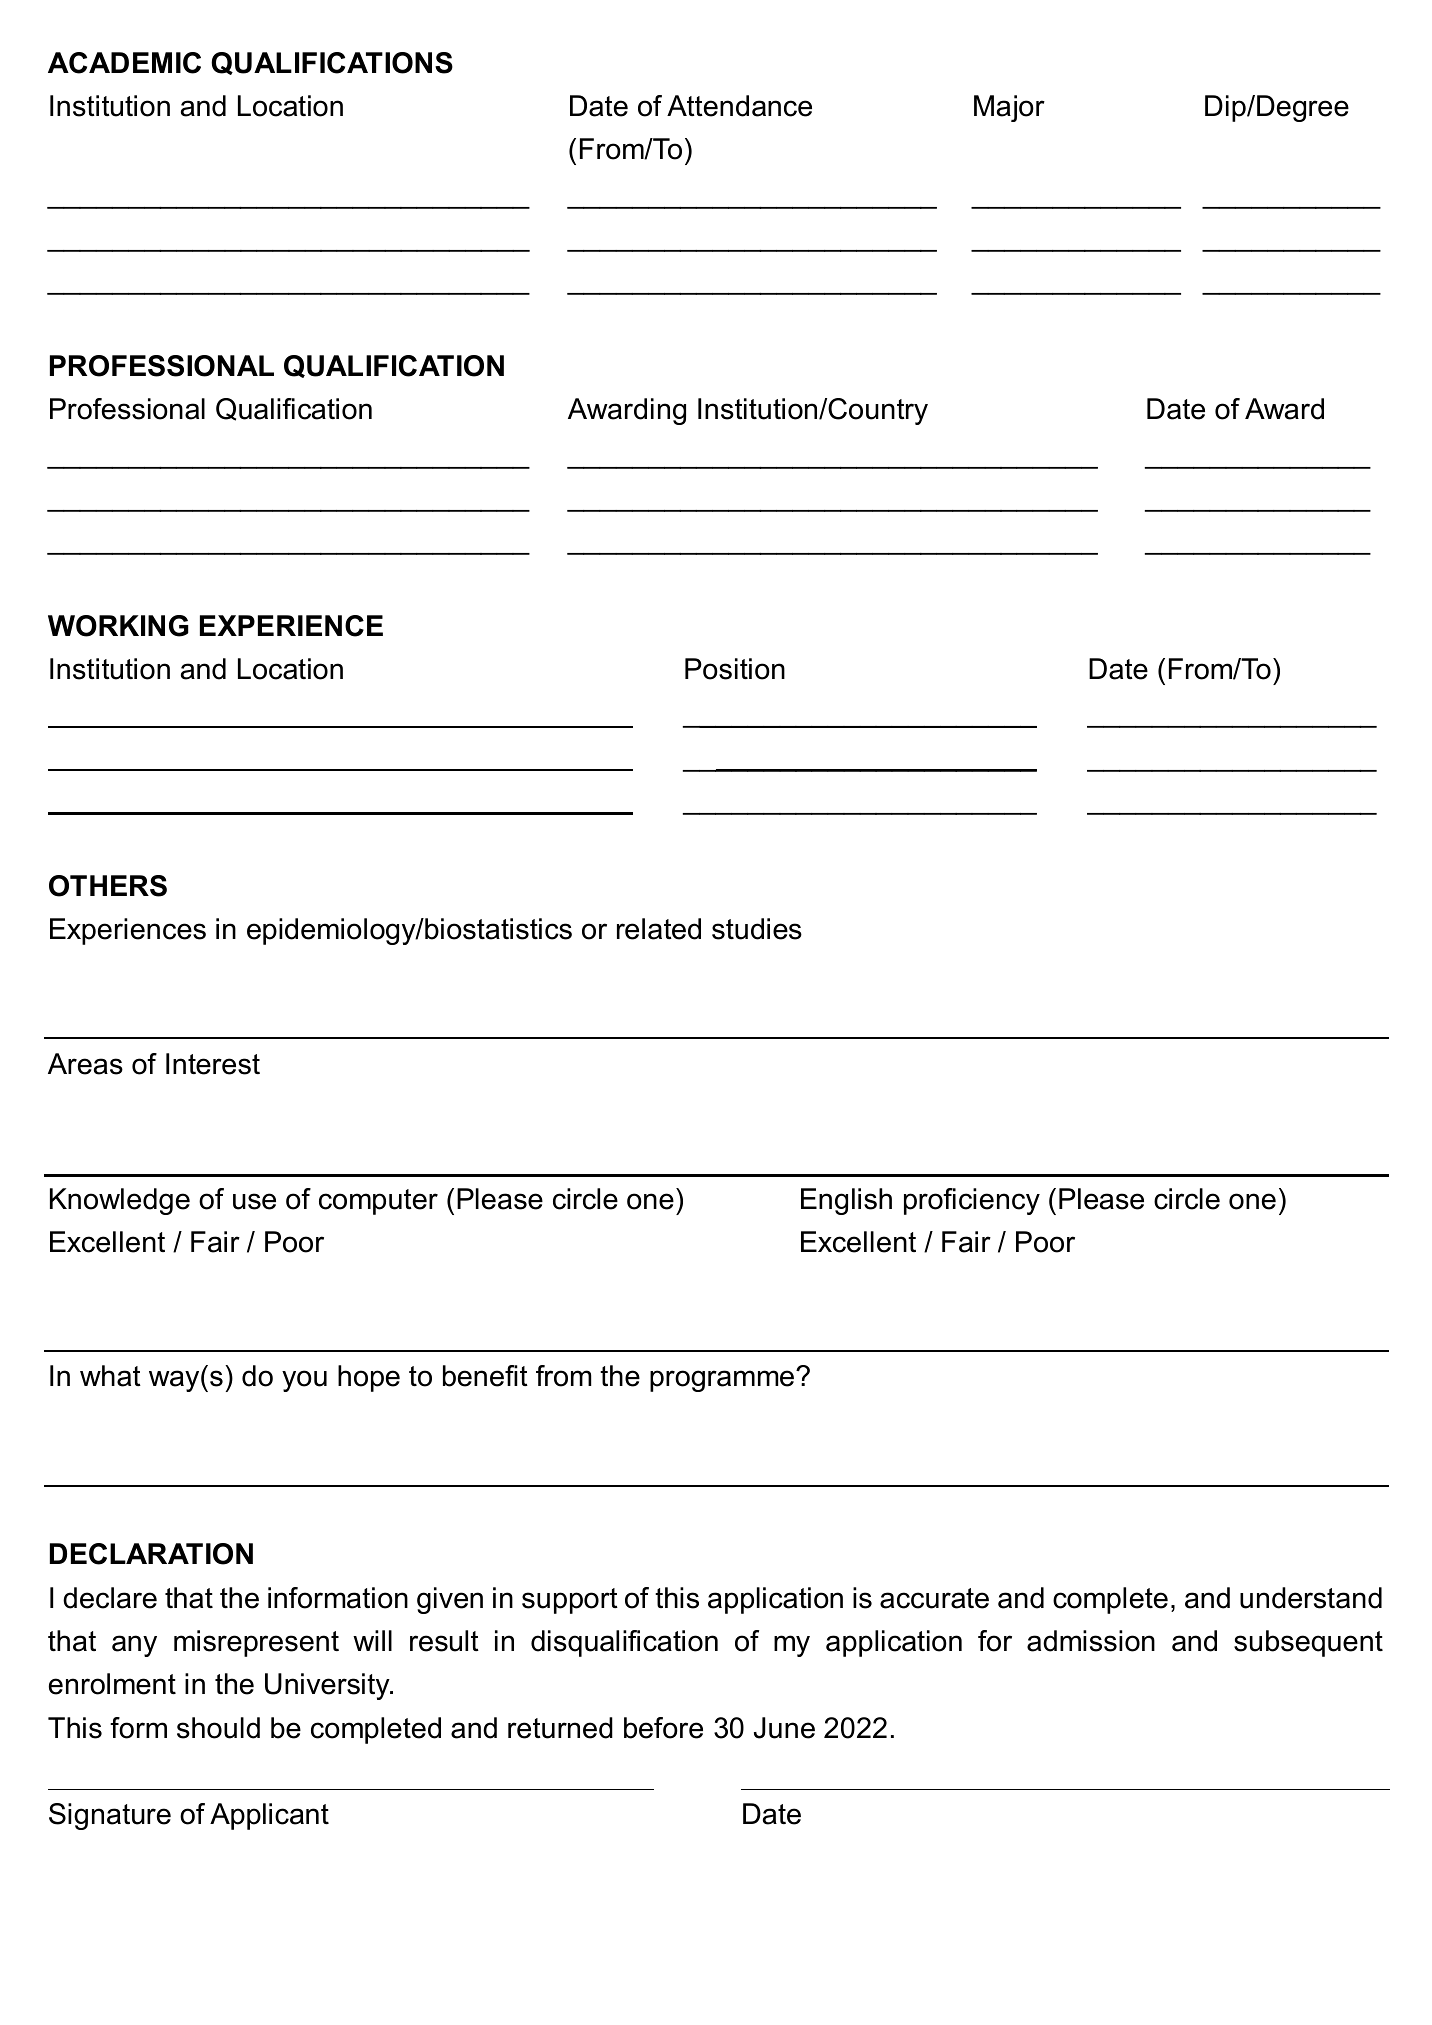  I want to click on studies, so click(757, 929).
